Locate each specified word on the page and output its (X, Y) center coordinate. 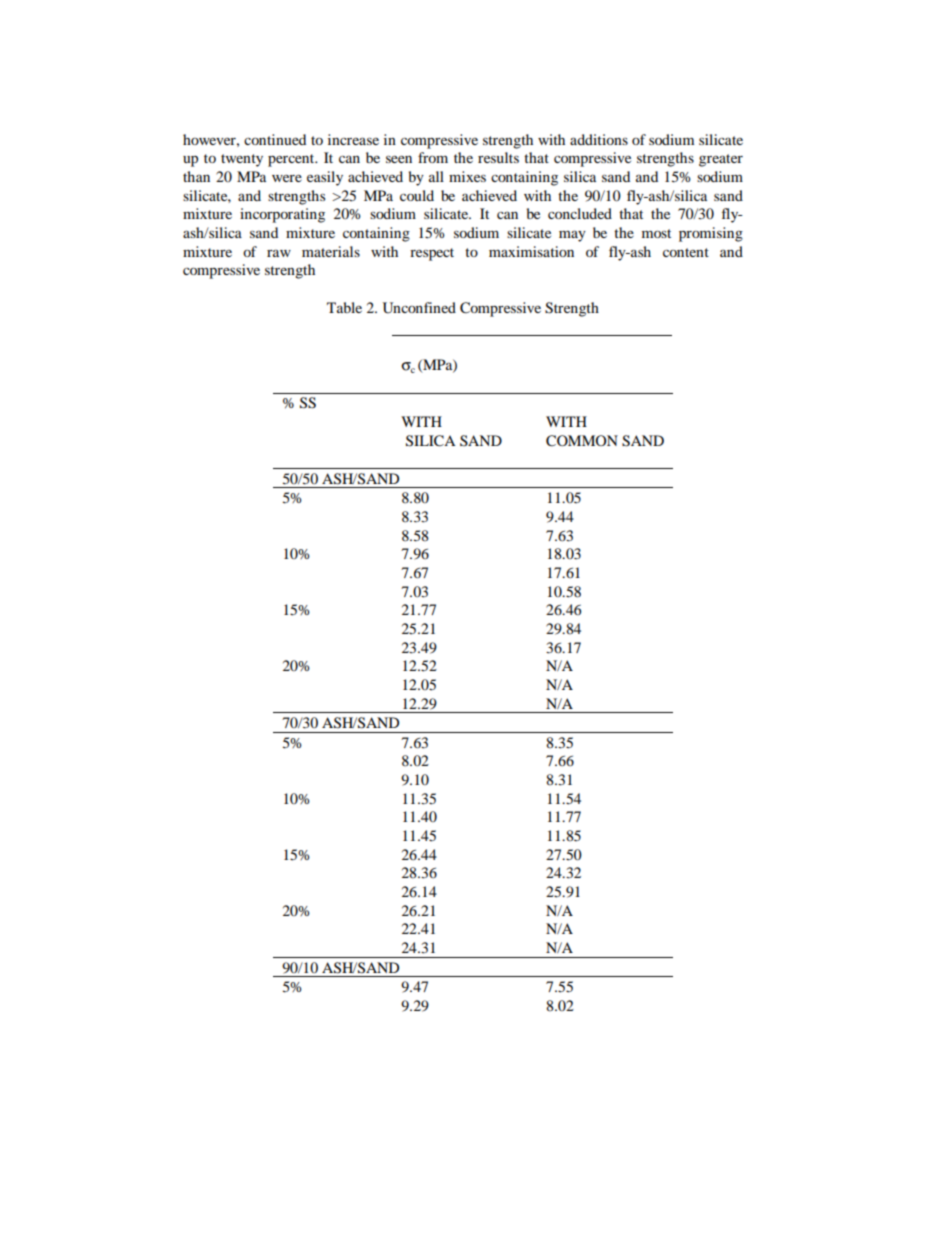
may (572, 236)
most (656, 233)
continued (275, 139)
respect (432, 254)
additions (599, 139)
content (686, 252)
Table (344, 307)
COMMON (582, 441)
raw (279, 253)
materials (331, 251)
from (433, 157)
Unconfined (419, 308)
